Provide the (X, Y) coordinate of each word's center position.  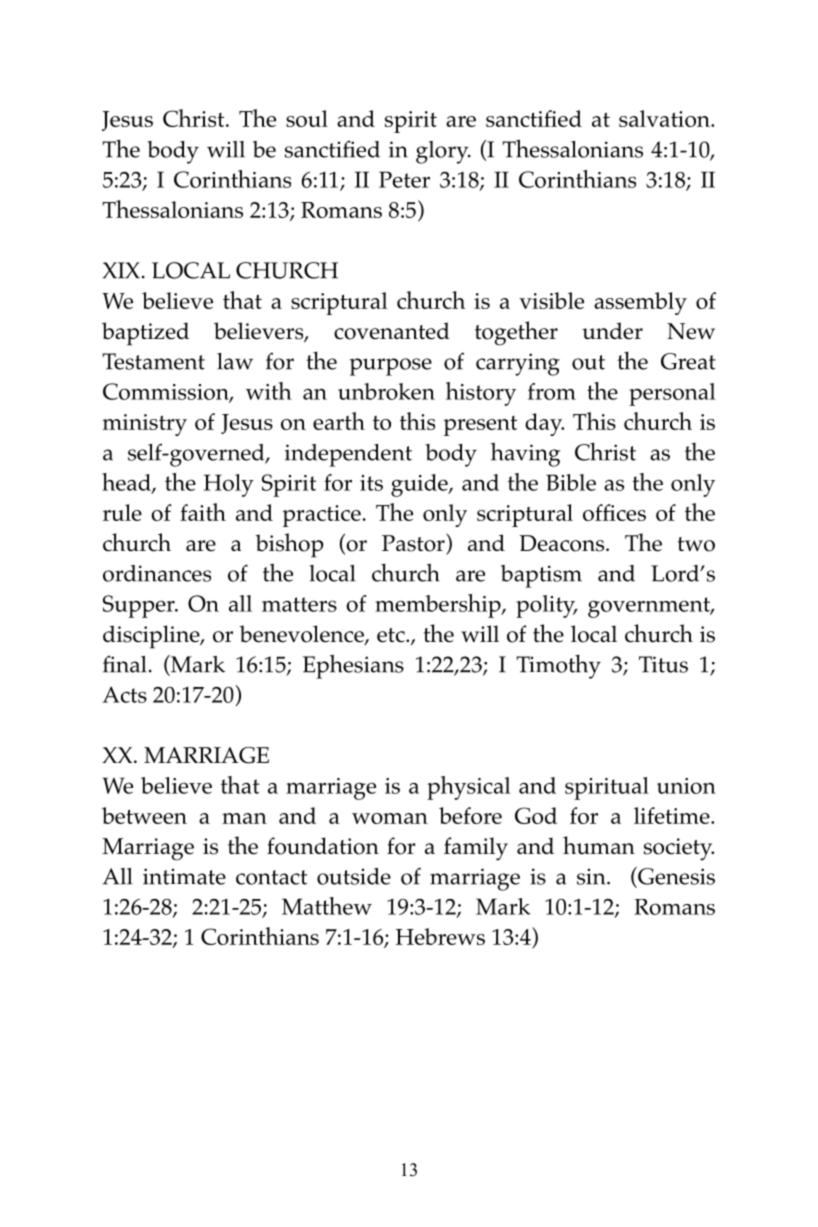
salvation (665, 118)
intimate (184, 876)
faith (203, 512)
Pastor (414, 542)
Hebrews (440, 936)
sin (592, 876)
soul (307, 118)
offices (614, 512)
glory (443, 152)
